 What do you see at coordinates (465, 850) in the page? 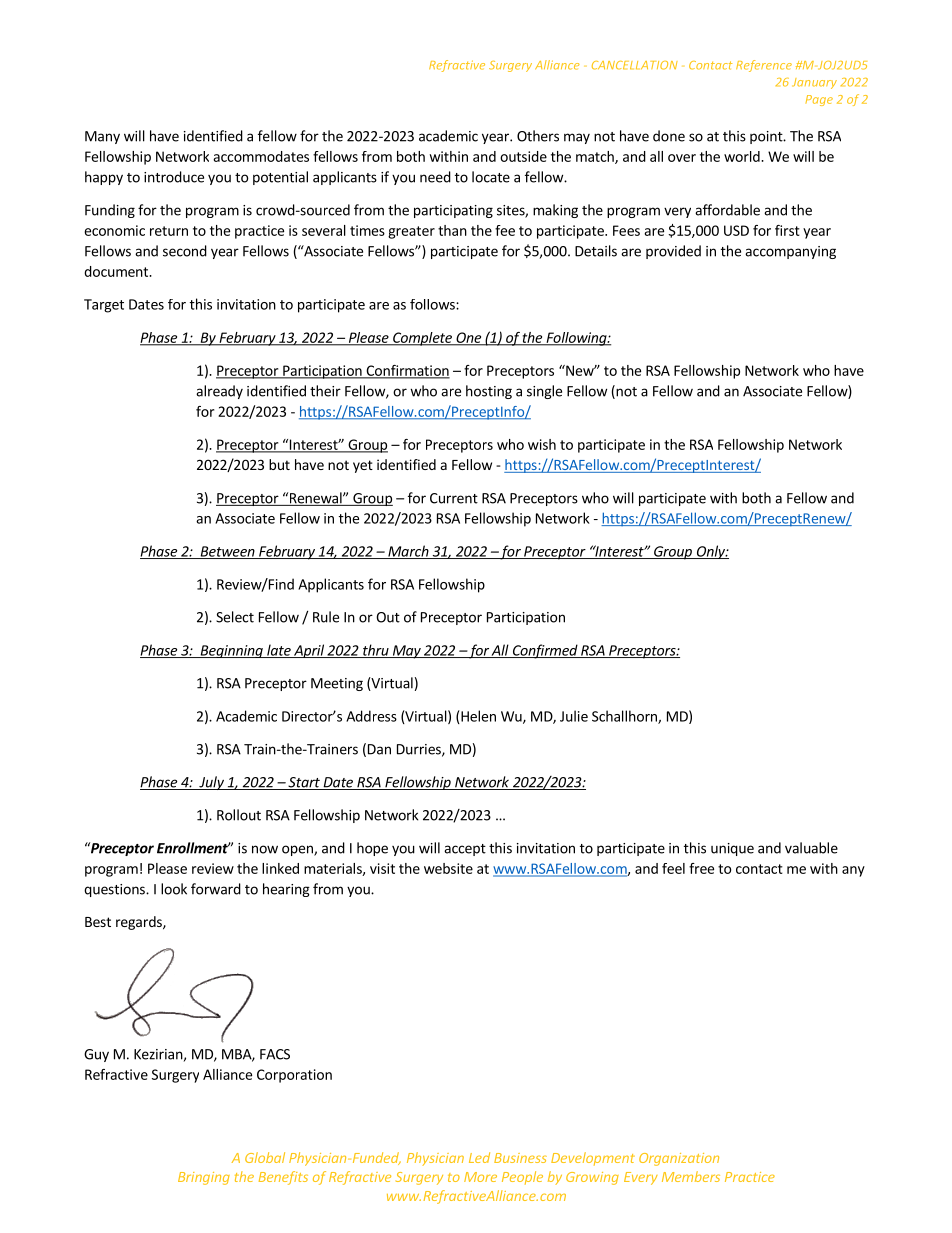
I see `accept` at bounding box center [465, 850].
